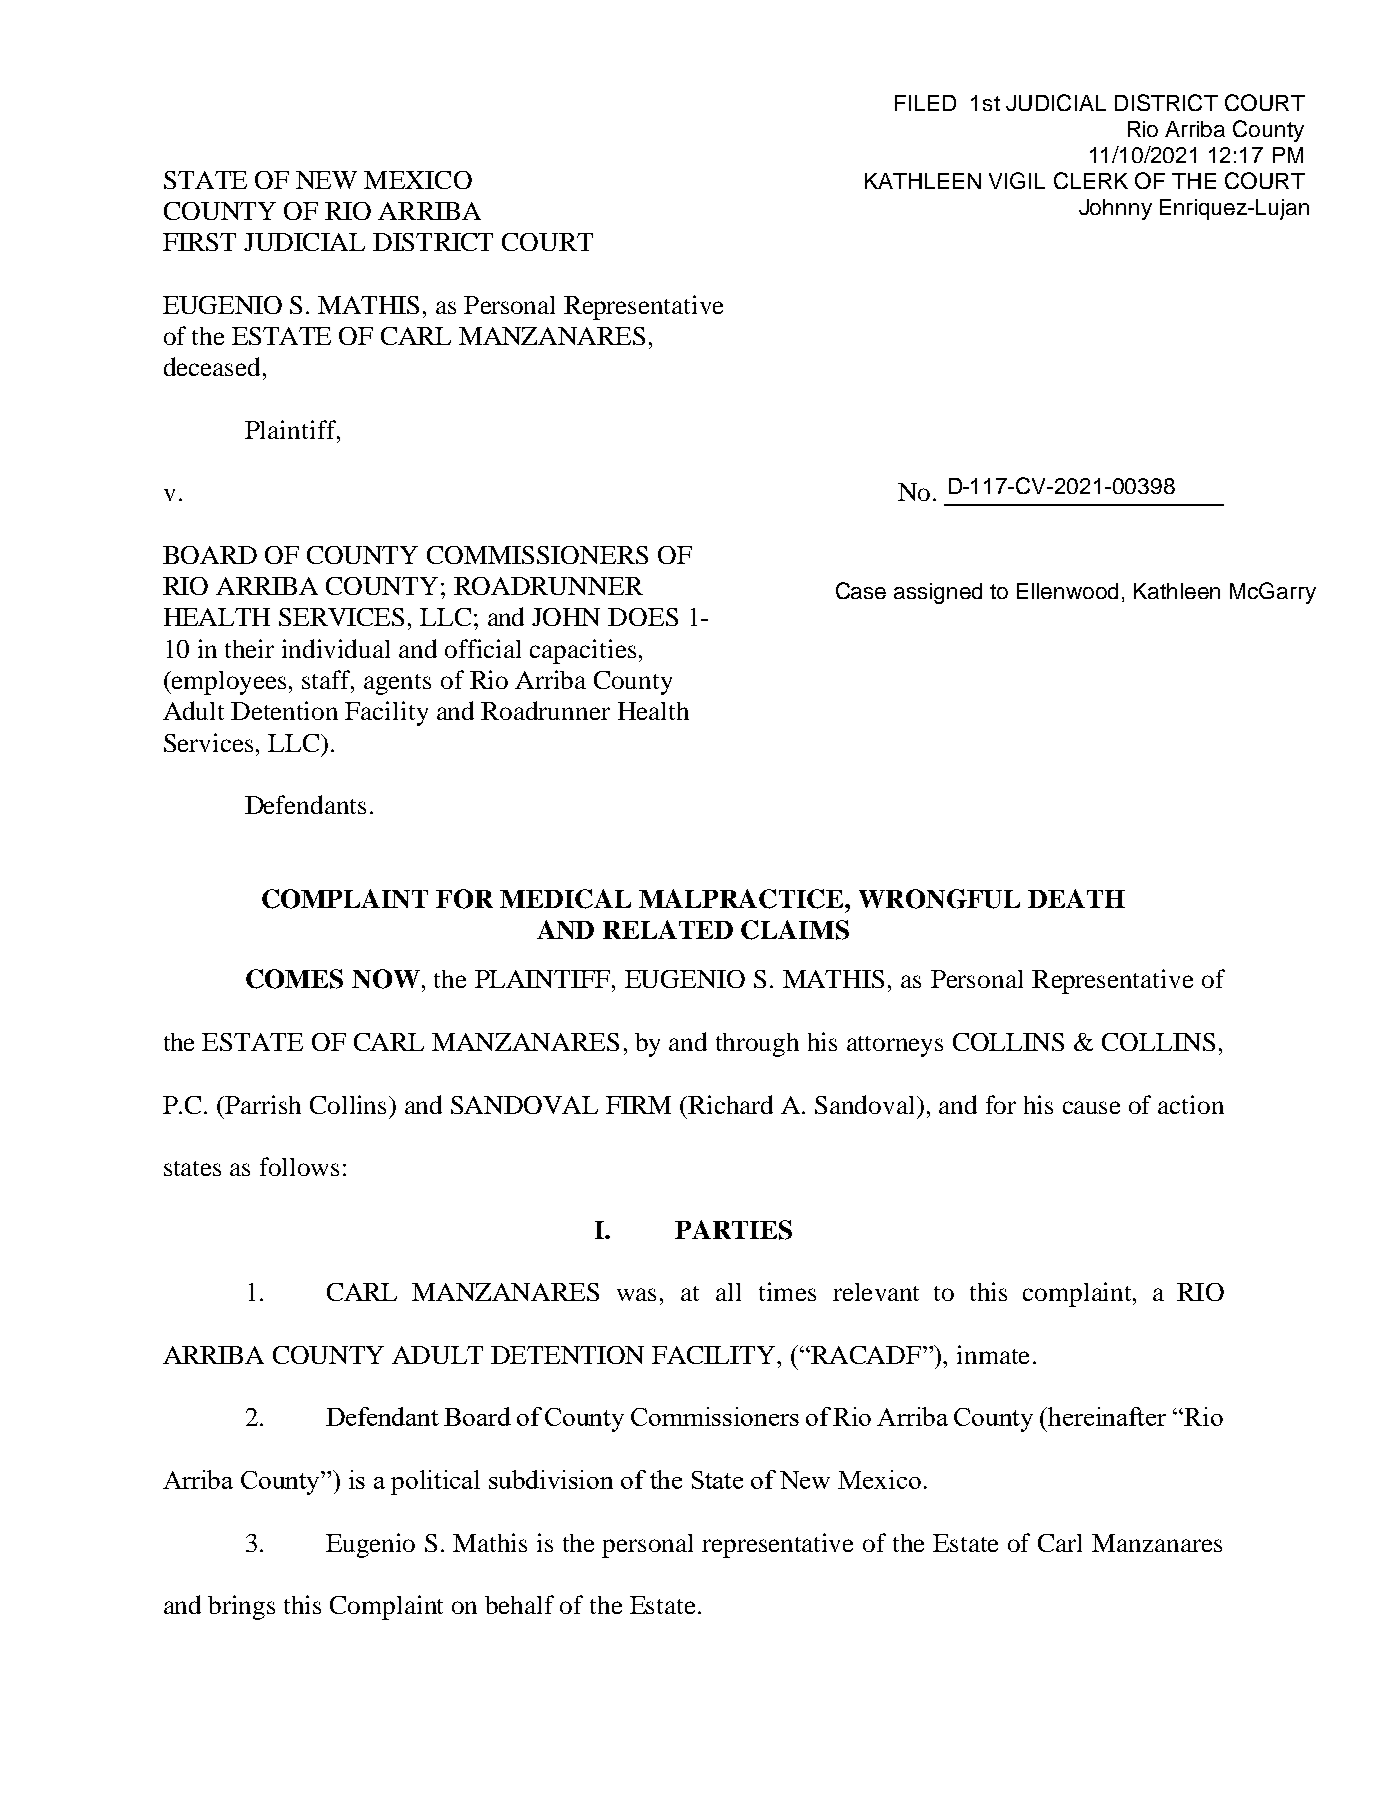  I want to click on assigned, so click(938, 593).
